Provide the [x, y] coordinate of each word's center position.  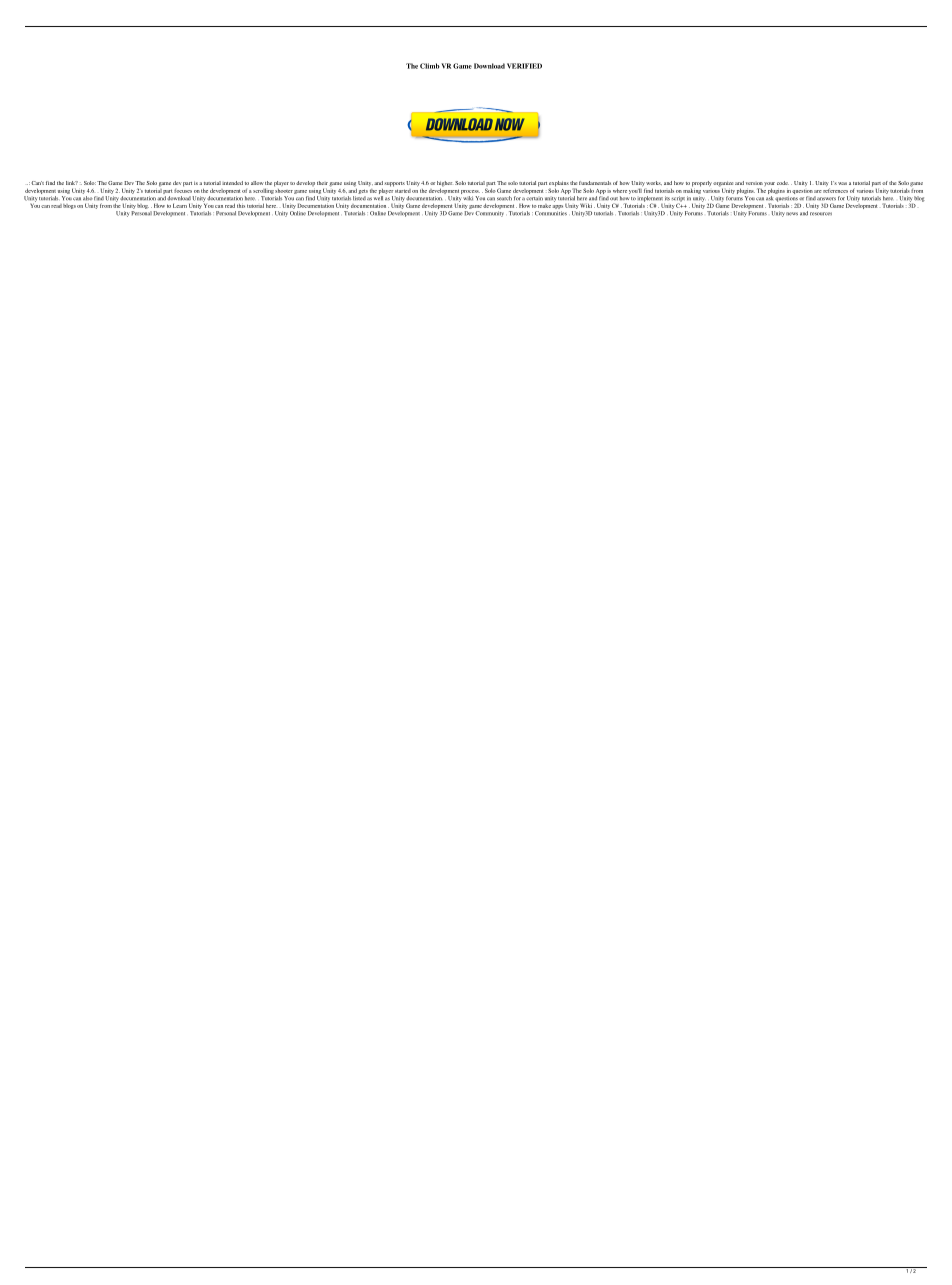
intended [232, 183]
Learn [180, 205]
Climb [430, 66]
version [754, 183]
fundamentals [595, 183]
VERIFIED [524, 66]
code [783, 183]
